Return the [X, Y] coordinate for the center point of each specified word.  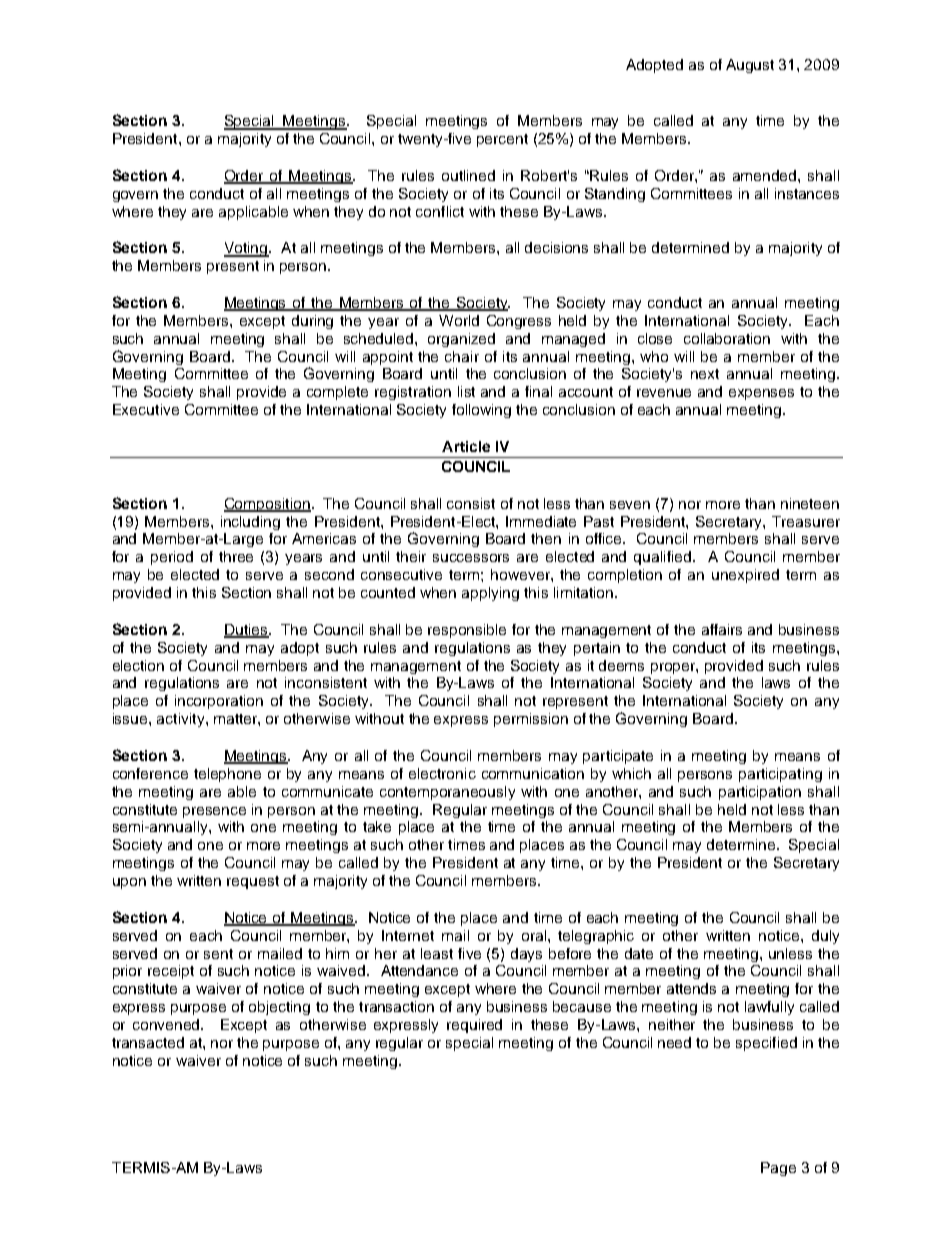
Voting [247, 249]
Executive [146, 409]
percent [502, 140]
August [750, 66]
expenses [761, 394]
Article [466, 446]
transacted [148, 1042]
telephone [227, 775]
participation [760, 793]
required [474, 1026]
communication [533, 773]
